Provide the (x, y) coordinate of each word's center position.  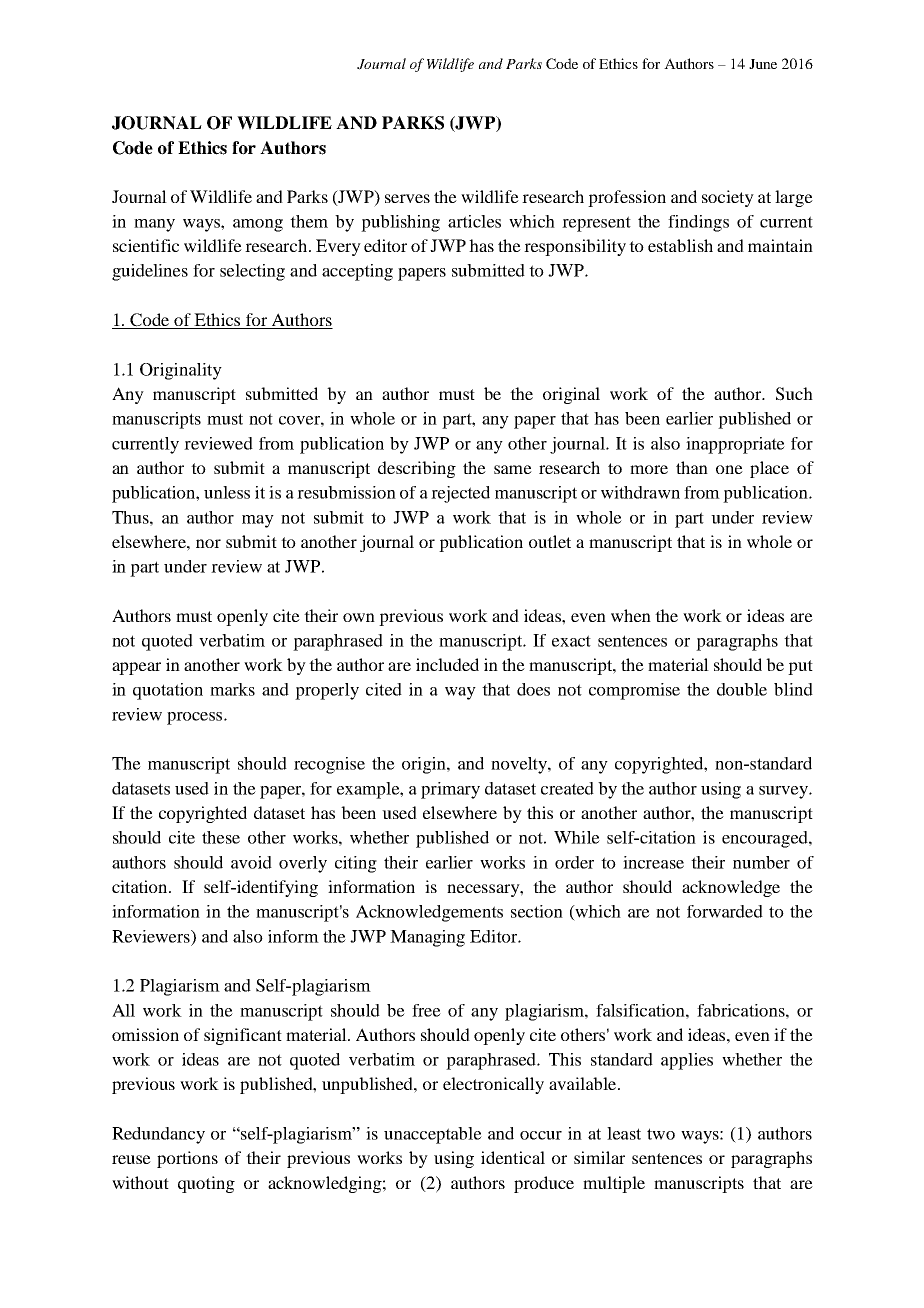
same (513, 469)
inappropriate (735, 445)
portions (187, 1159)
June (763, 64)
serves (407, 198)
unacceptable (433, 1135)
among (258, 225)
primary (450, 790)
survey (784, 792)
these (221, 837)
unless (227, 492)
